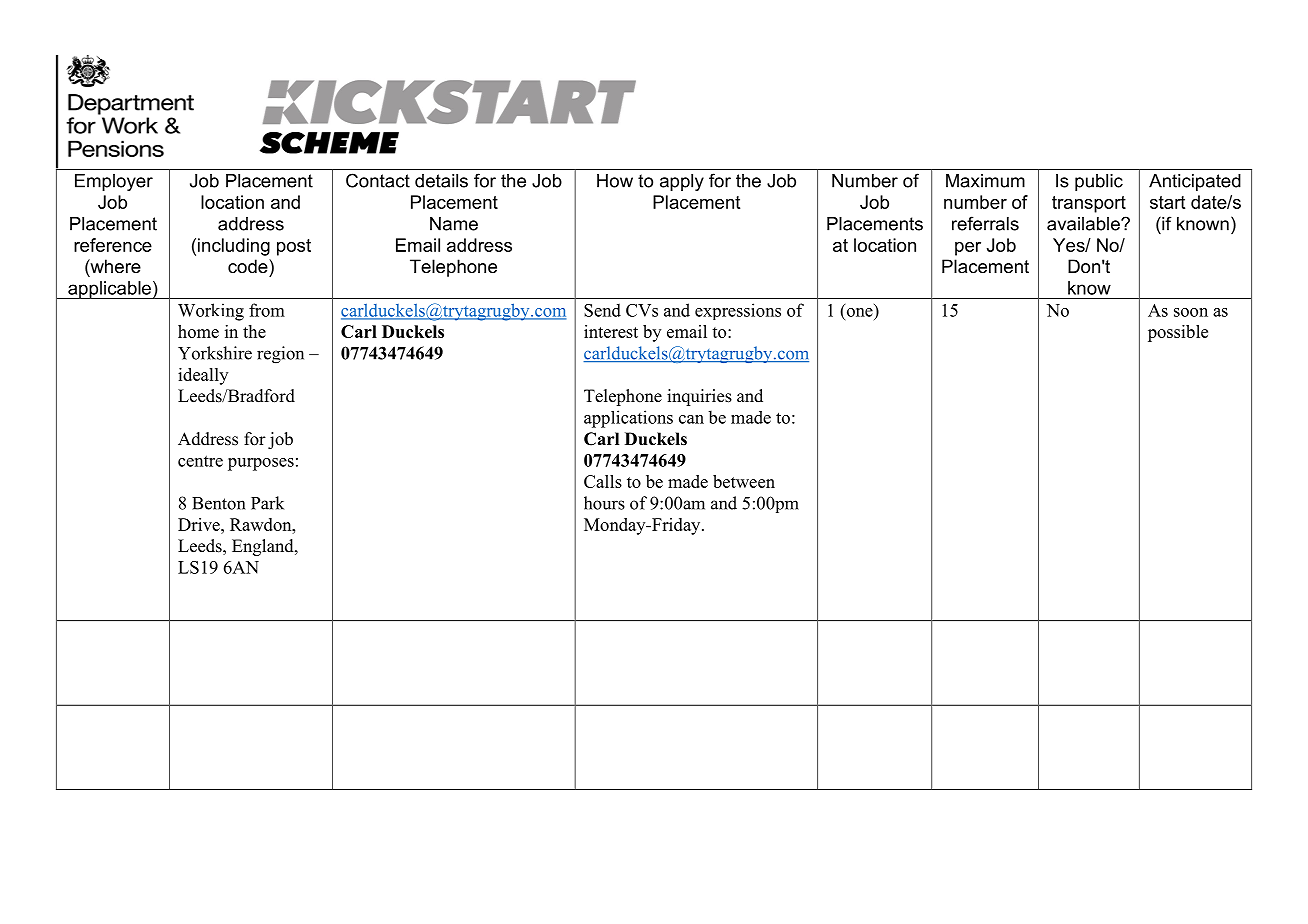 This image has height=924, width=1308. I want to click on England, so click(264, 547).
